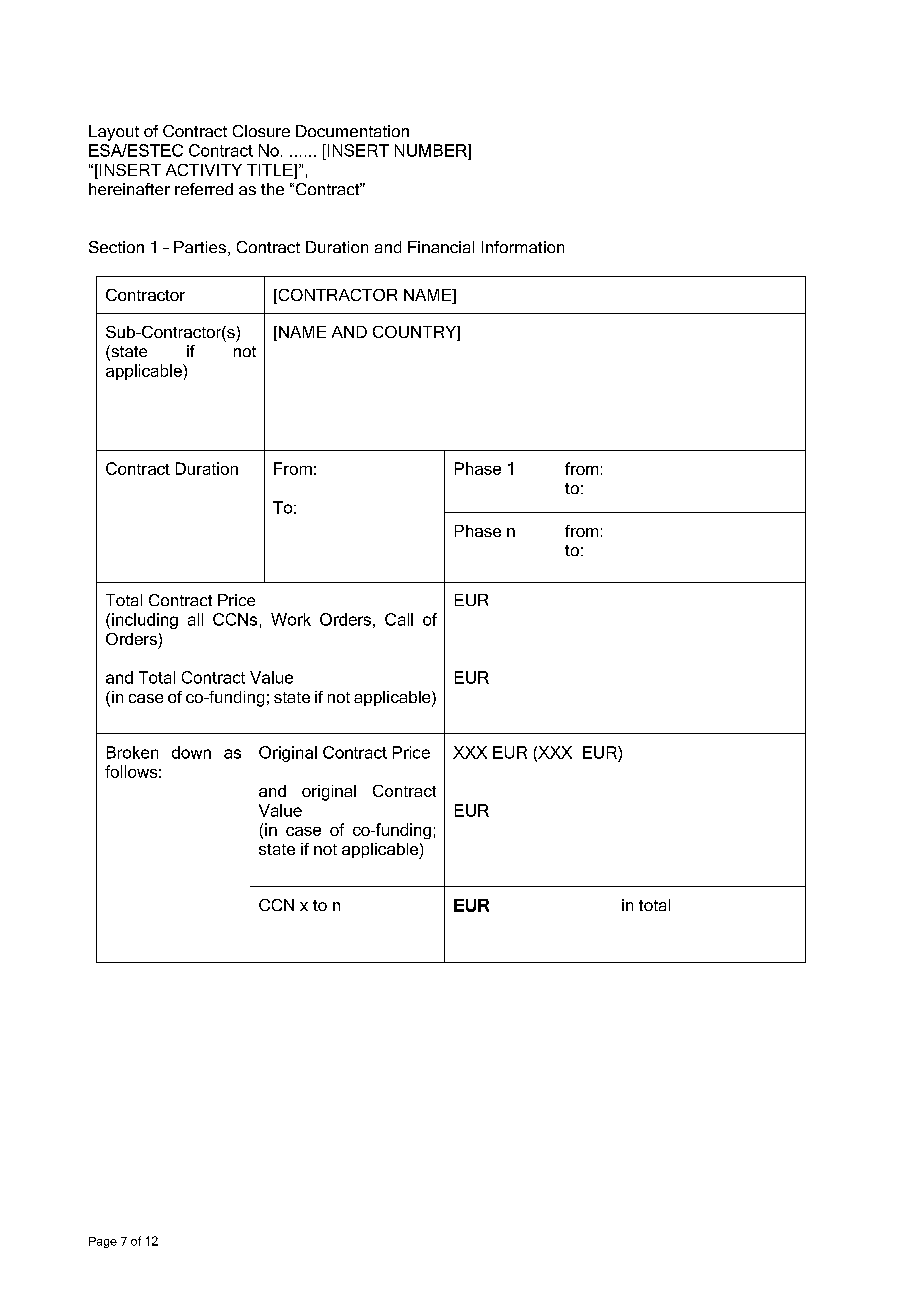 The image size is (924, 1308). Describe the element at coordinates (432, 150) in the document. I see `NUMBER` at that location.
